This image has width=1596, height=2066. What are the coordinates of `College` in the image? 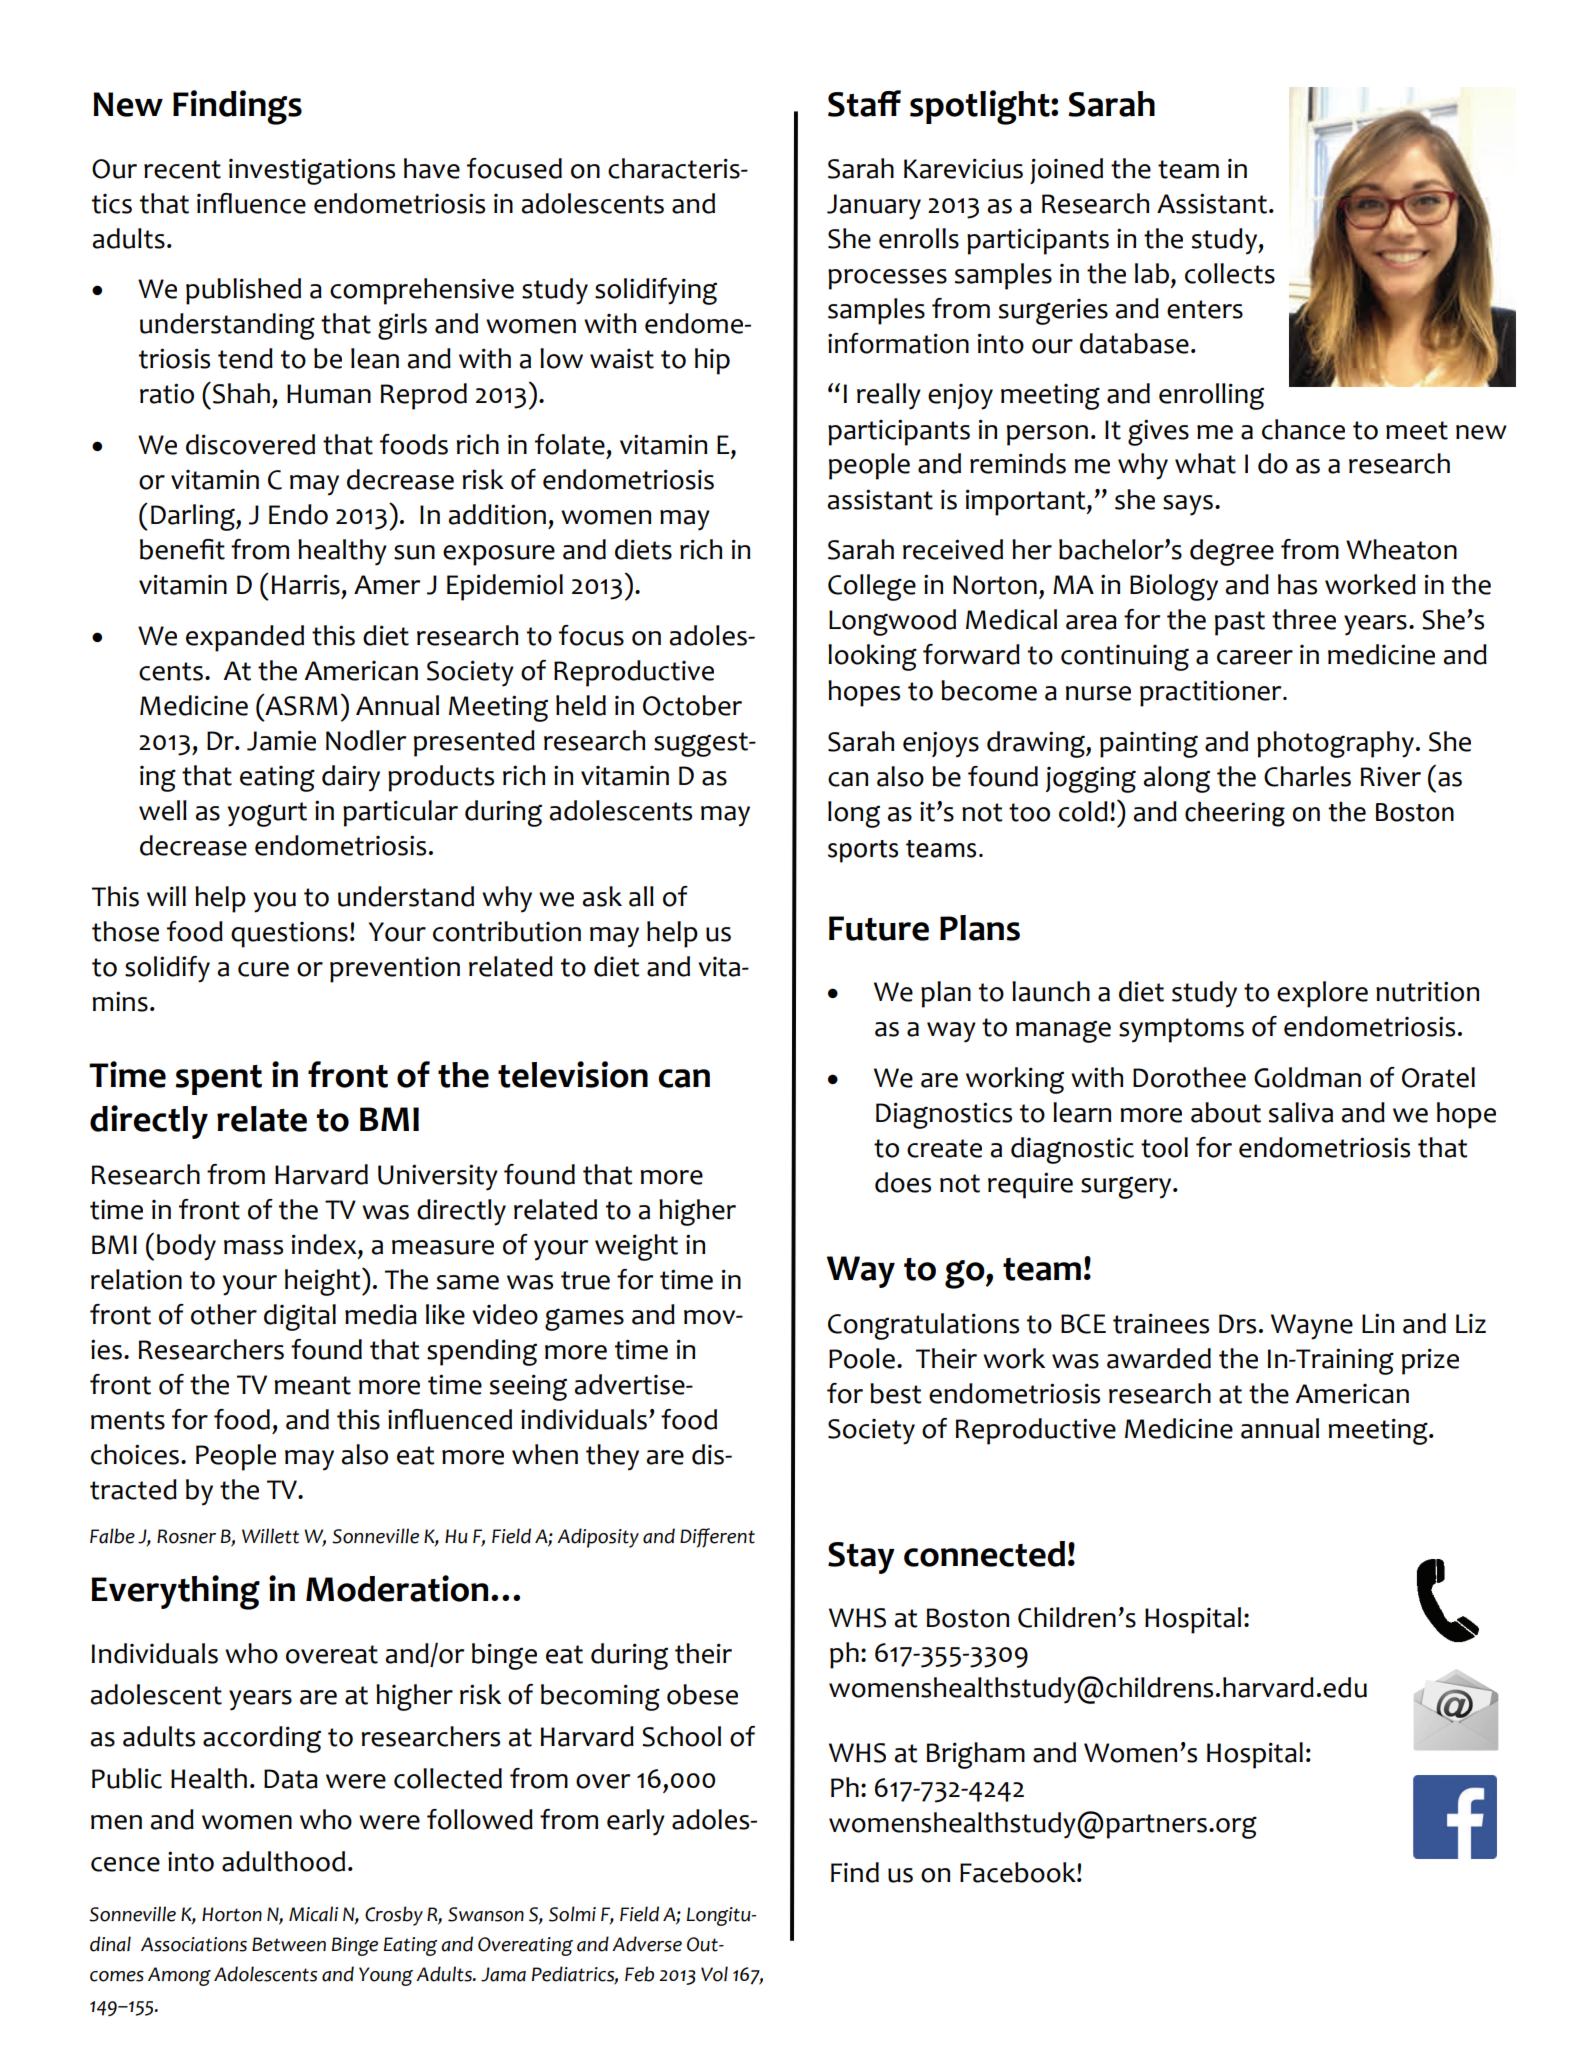 It's located at (872, 587).
